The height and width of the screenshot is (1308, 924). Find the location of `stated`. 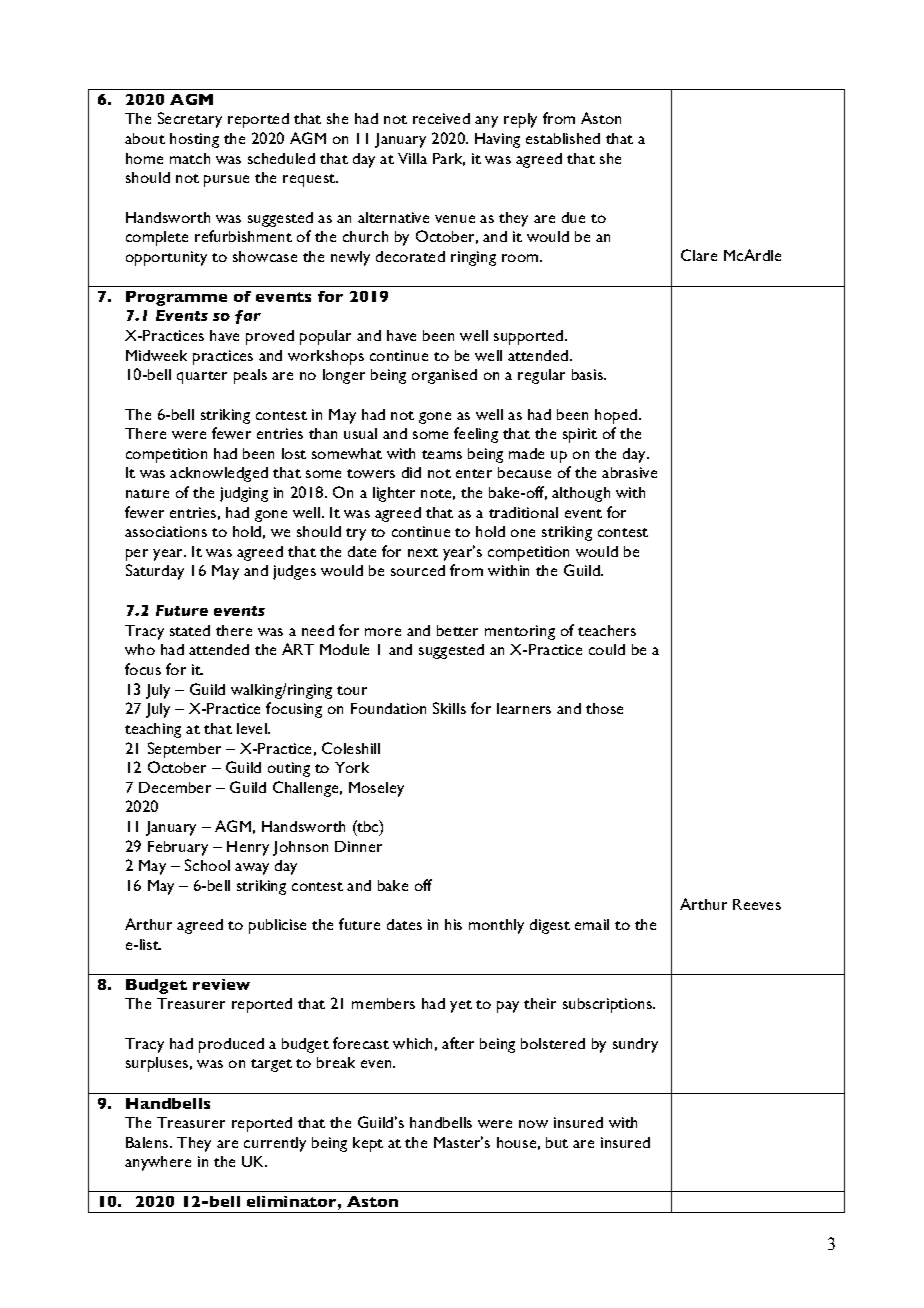

stated is located at coordinates (190, 630).
